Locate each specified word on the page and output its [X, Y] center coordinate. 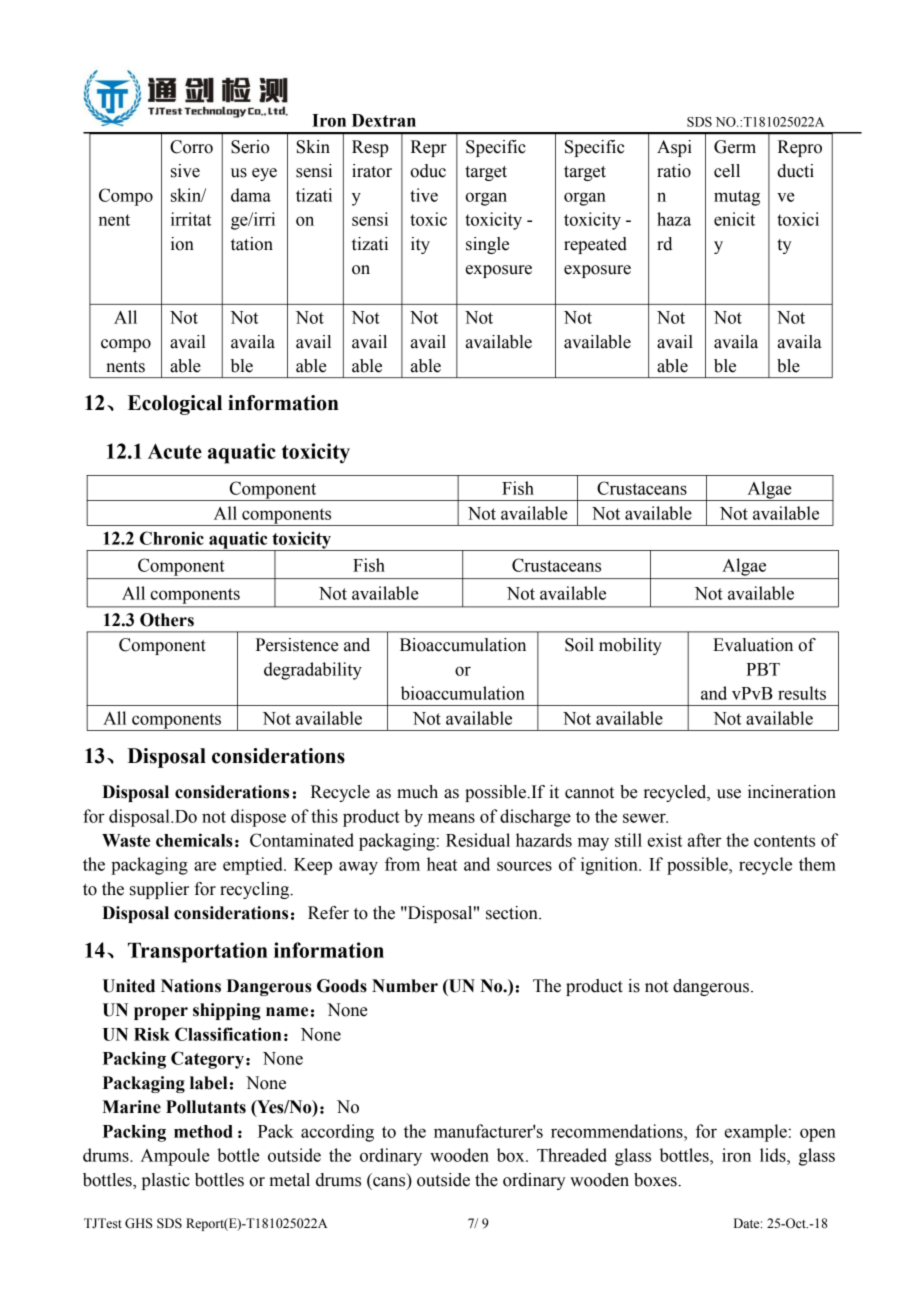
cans [390, 1183]
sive [185, 171]
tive [424, 195]
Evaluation [753, 645]
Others [167, 620]
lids [774, 1155]
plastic [166, 1181]
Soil [579, 645]
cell [727, 171]
